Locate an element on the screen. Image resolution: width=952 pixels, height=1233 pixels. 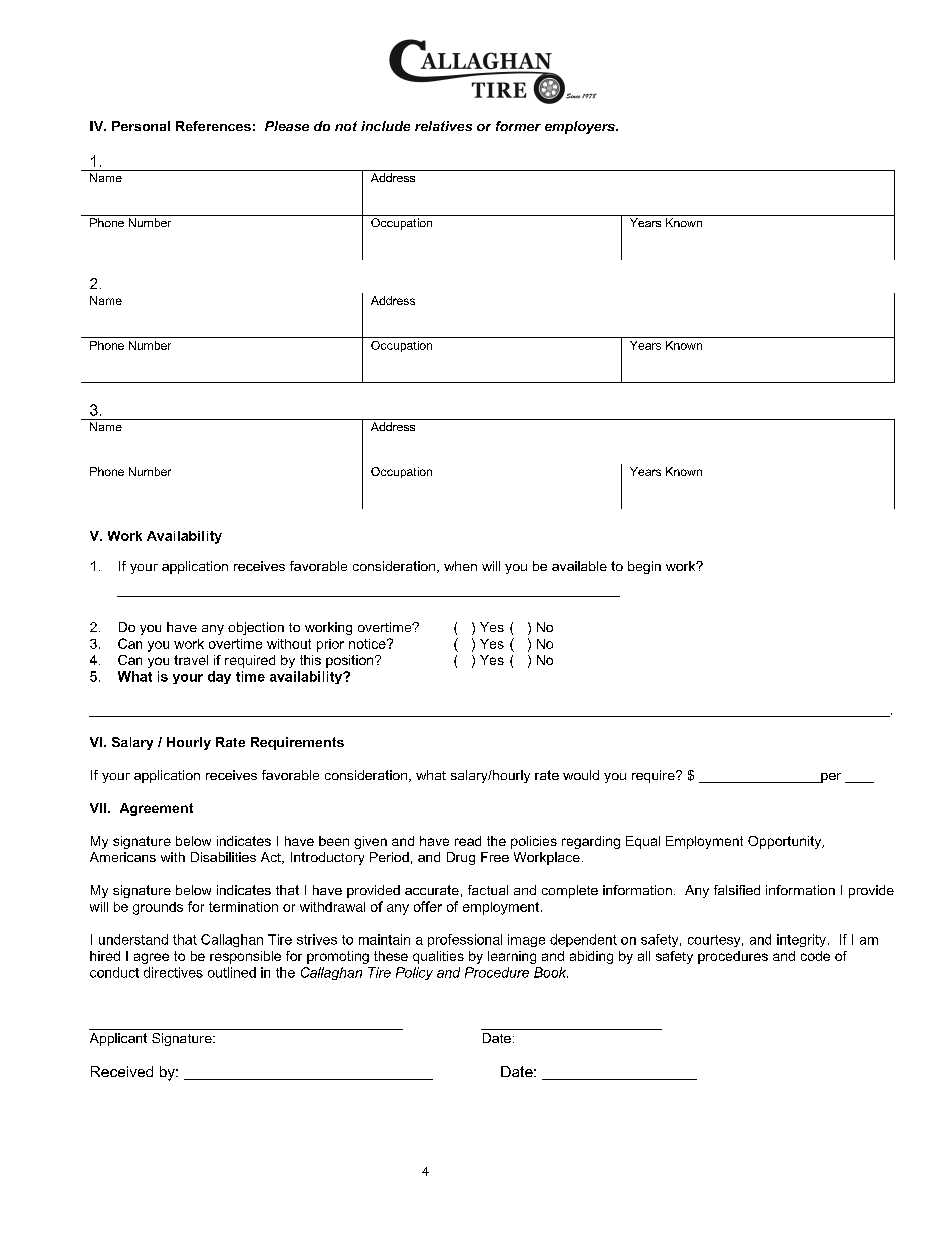
Opportunity is located at coordinates (786, 842).
